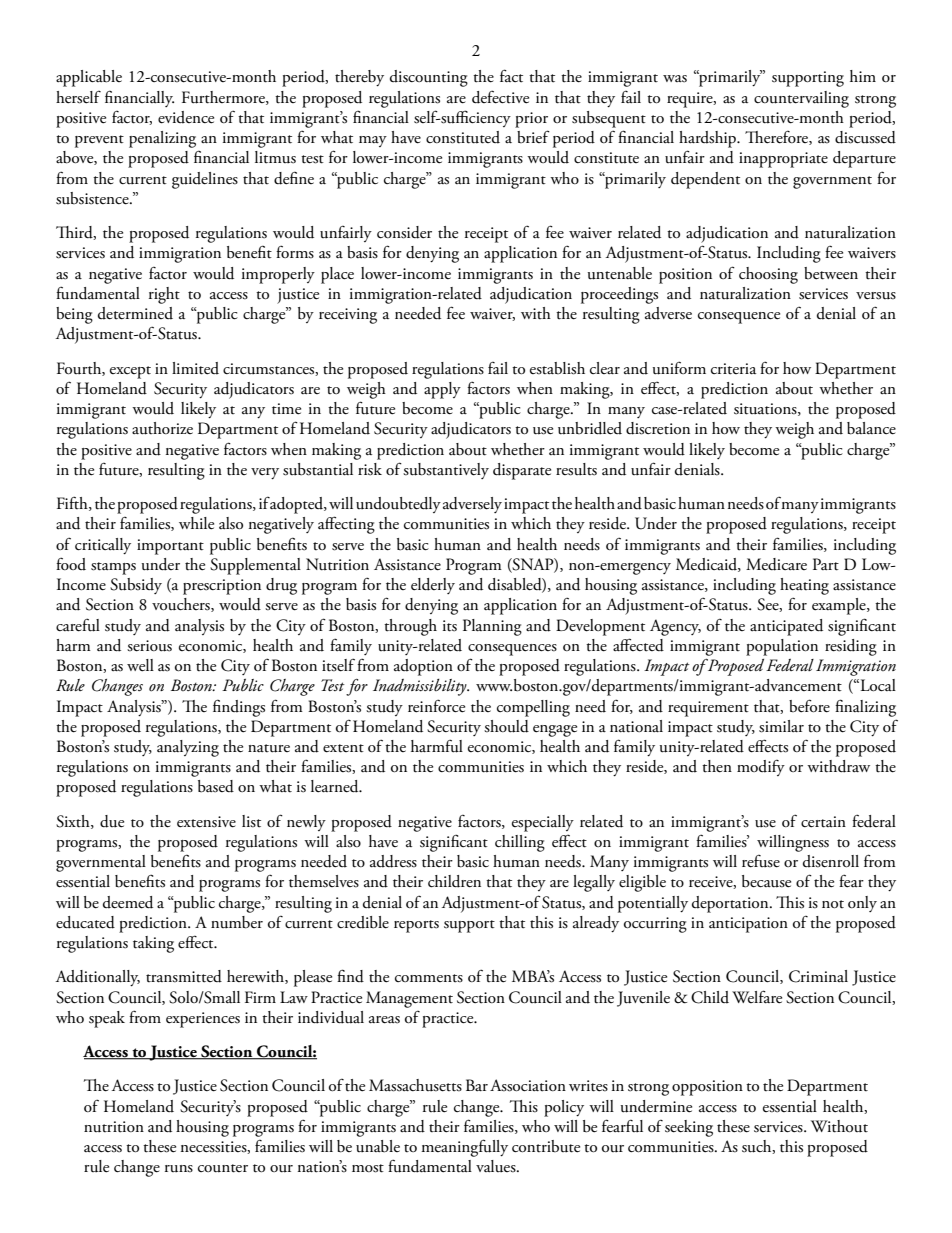 The height and width of the document is (1233, 952). I want to click on evidence, so click(186, 117).
